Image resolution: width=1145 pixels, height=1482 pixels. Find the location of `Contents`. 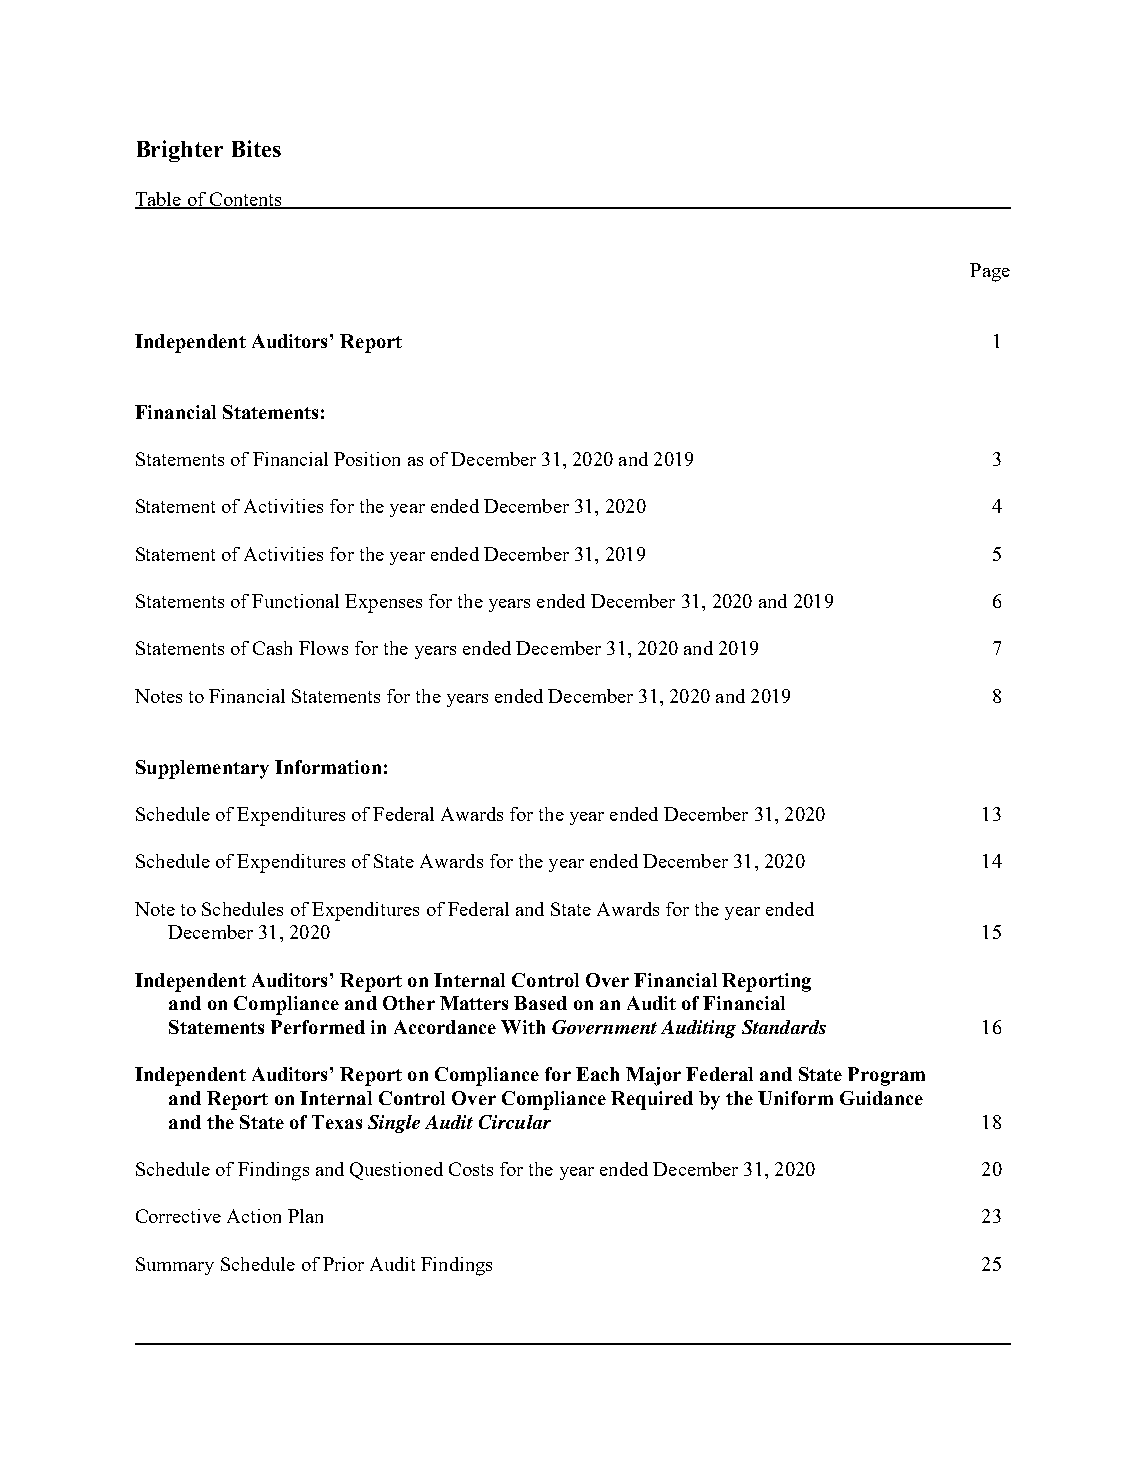

Contents is located at coordinates (245, 200).
